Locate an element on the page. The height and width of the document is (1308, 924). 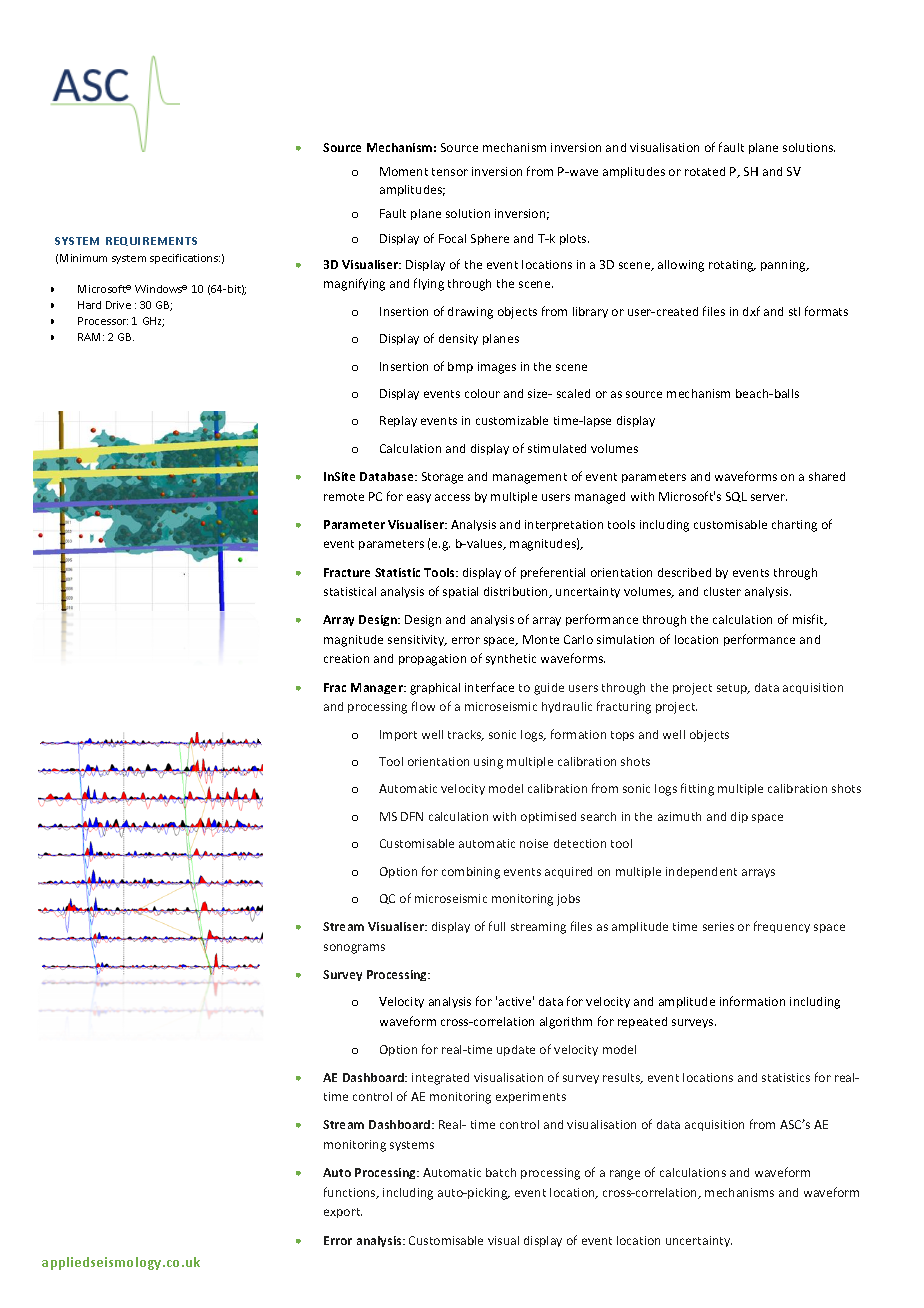
sonograms is located at coordinates (354, 949).
